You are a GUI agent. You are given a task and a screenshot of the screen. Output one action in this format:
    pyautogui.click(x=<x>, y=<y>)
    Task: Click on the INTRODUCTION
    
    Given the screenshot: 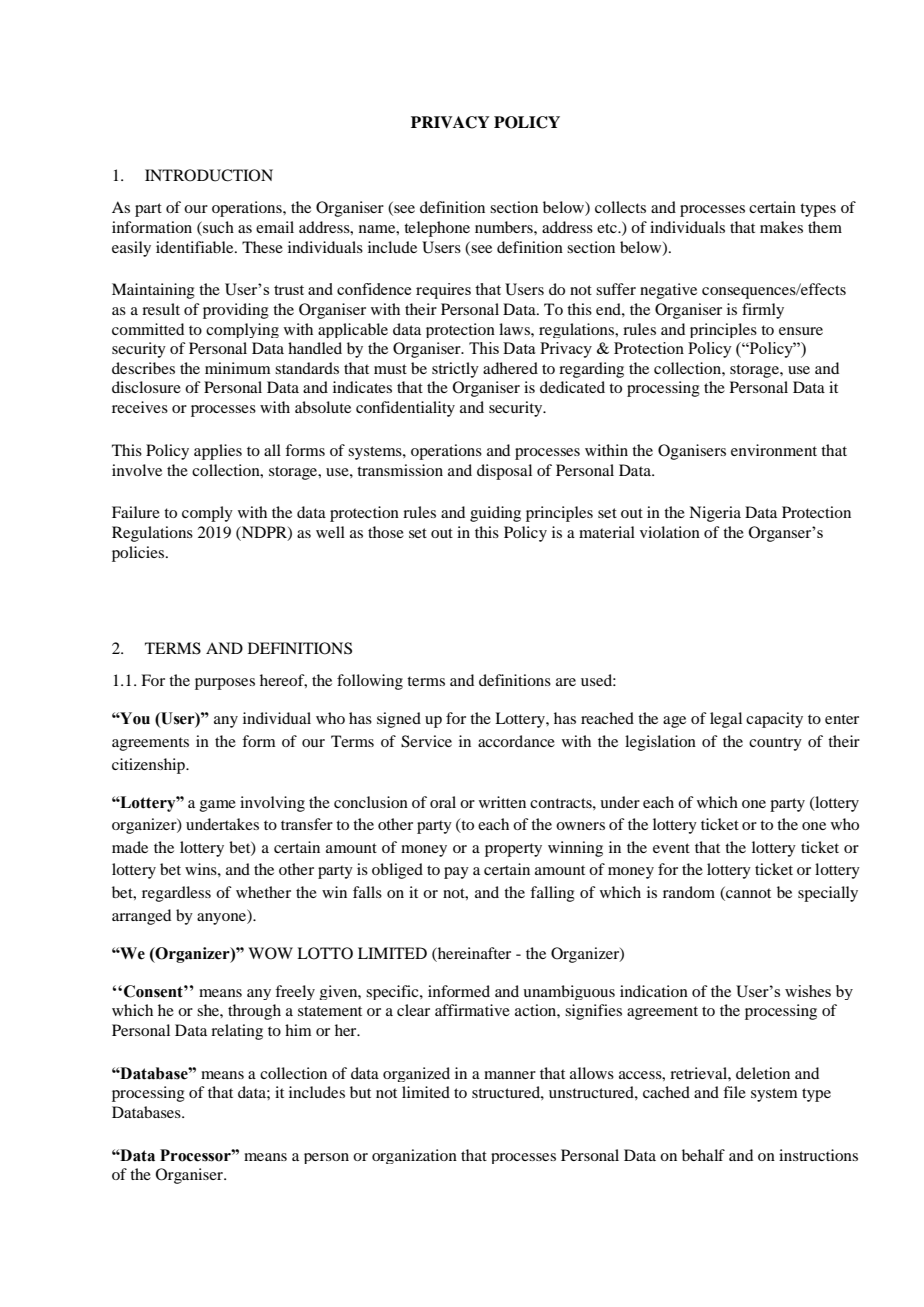 What is the action you would take?
    pyautogui.click(x=209, y=175)
